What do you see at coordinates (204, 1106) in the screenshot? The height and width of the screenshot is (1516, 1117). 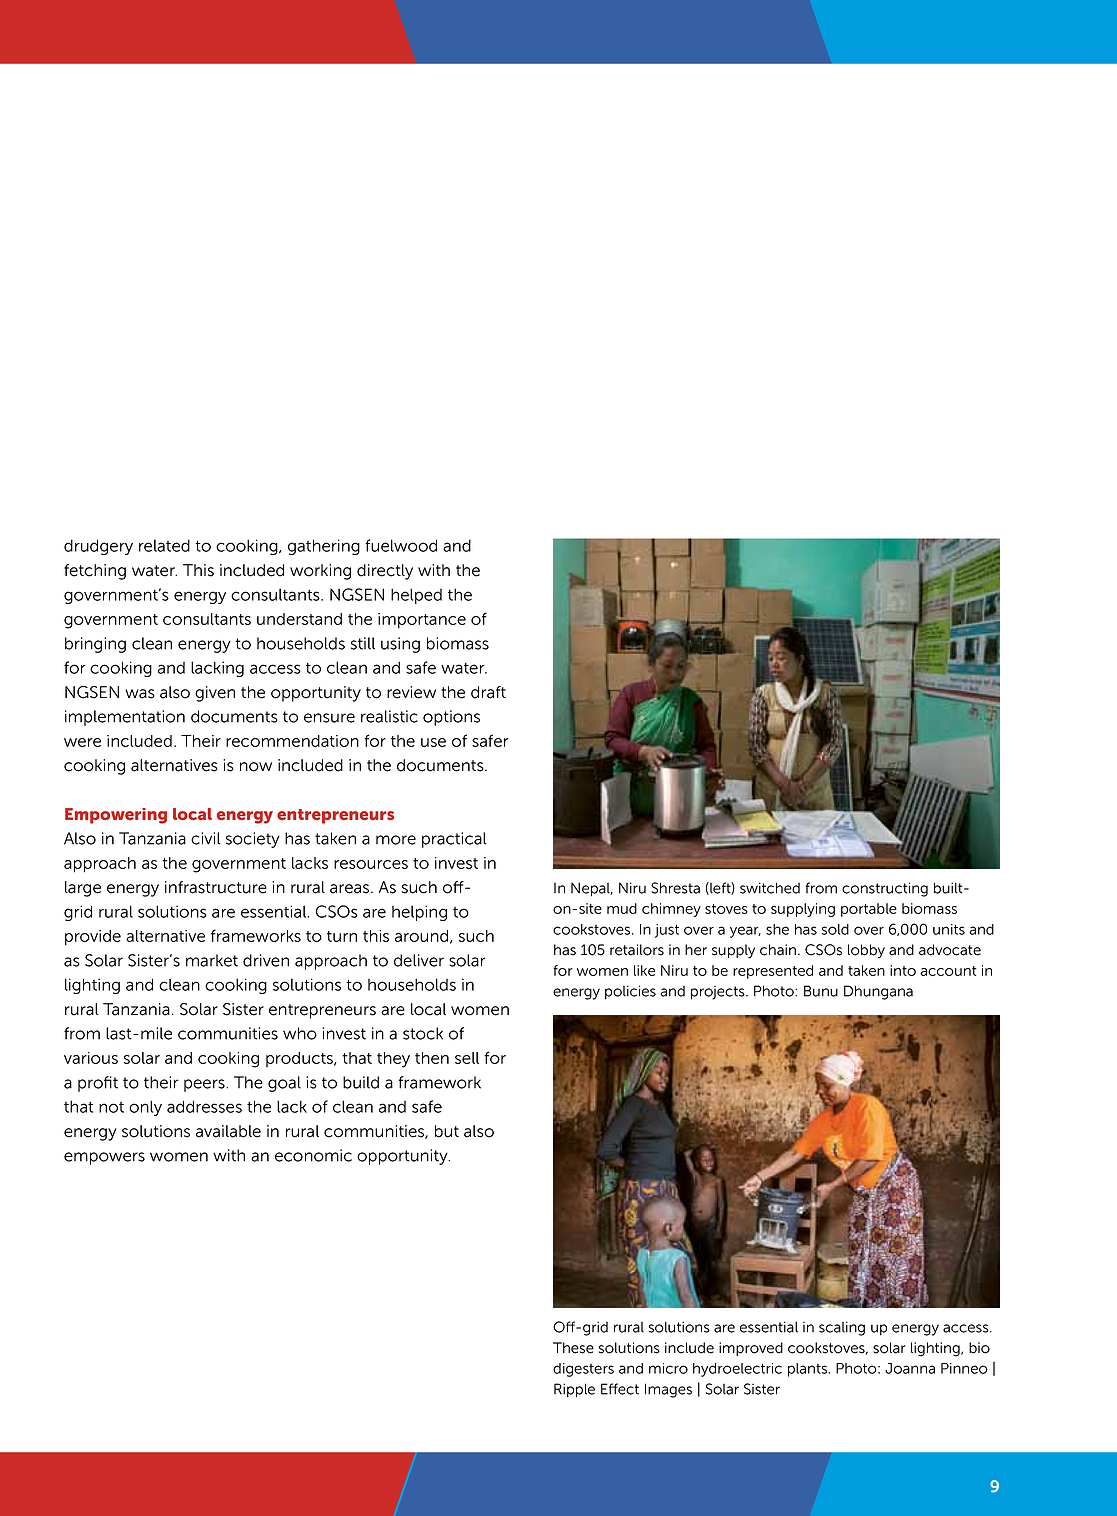 I see `addresses` at bounding box center [204, 1106].
